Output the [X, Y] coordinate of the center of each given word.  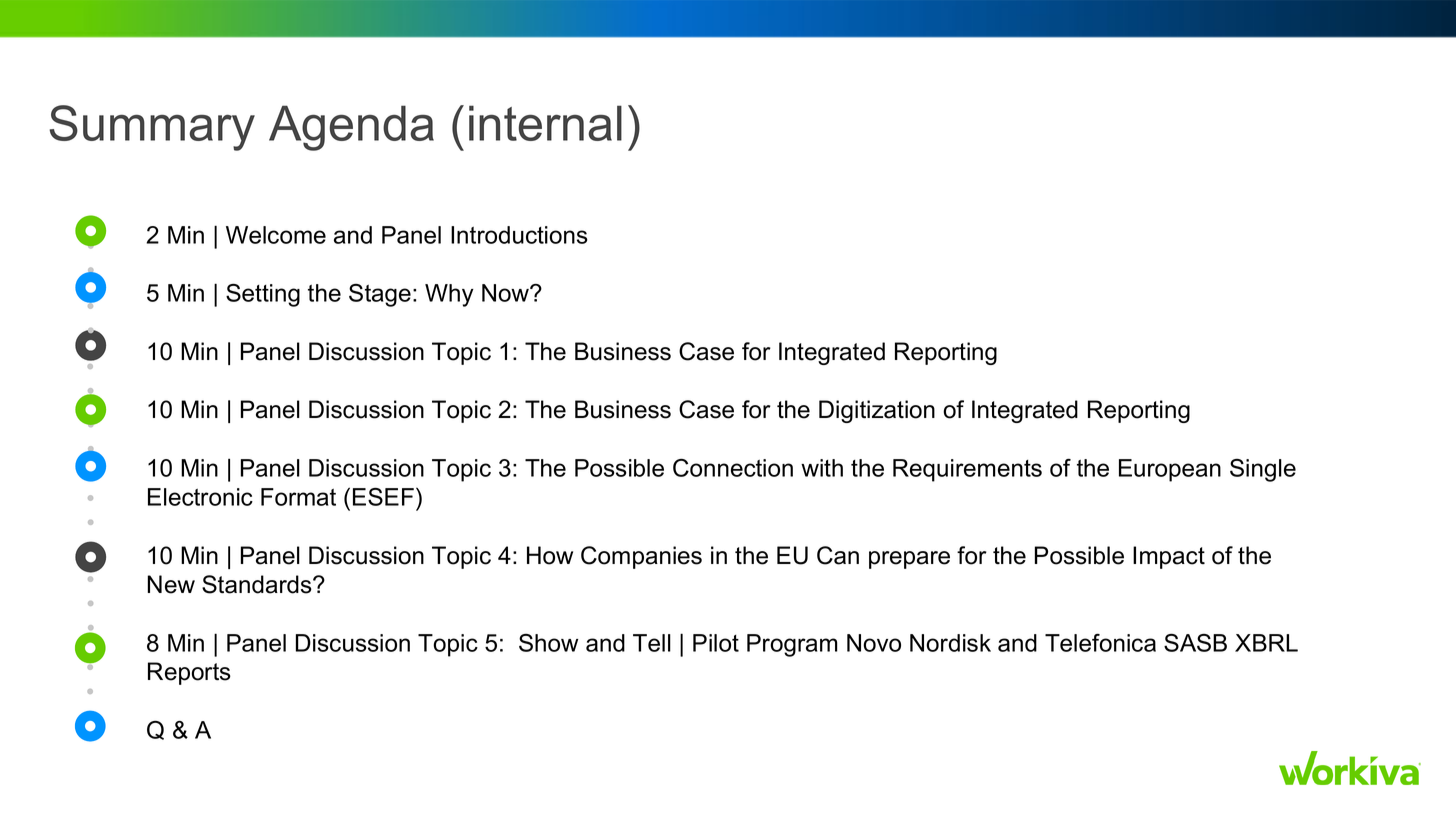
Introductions [519, 235]
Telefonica [1100, 643]
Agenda [351, 128]
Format [298, 497]
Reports [189, 673]
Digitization [877, 411]
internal [545, 123]
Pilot [716, 643]
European [1170, 470]
